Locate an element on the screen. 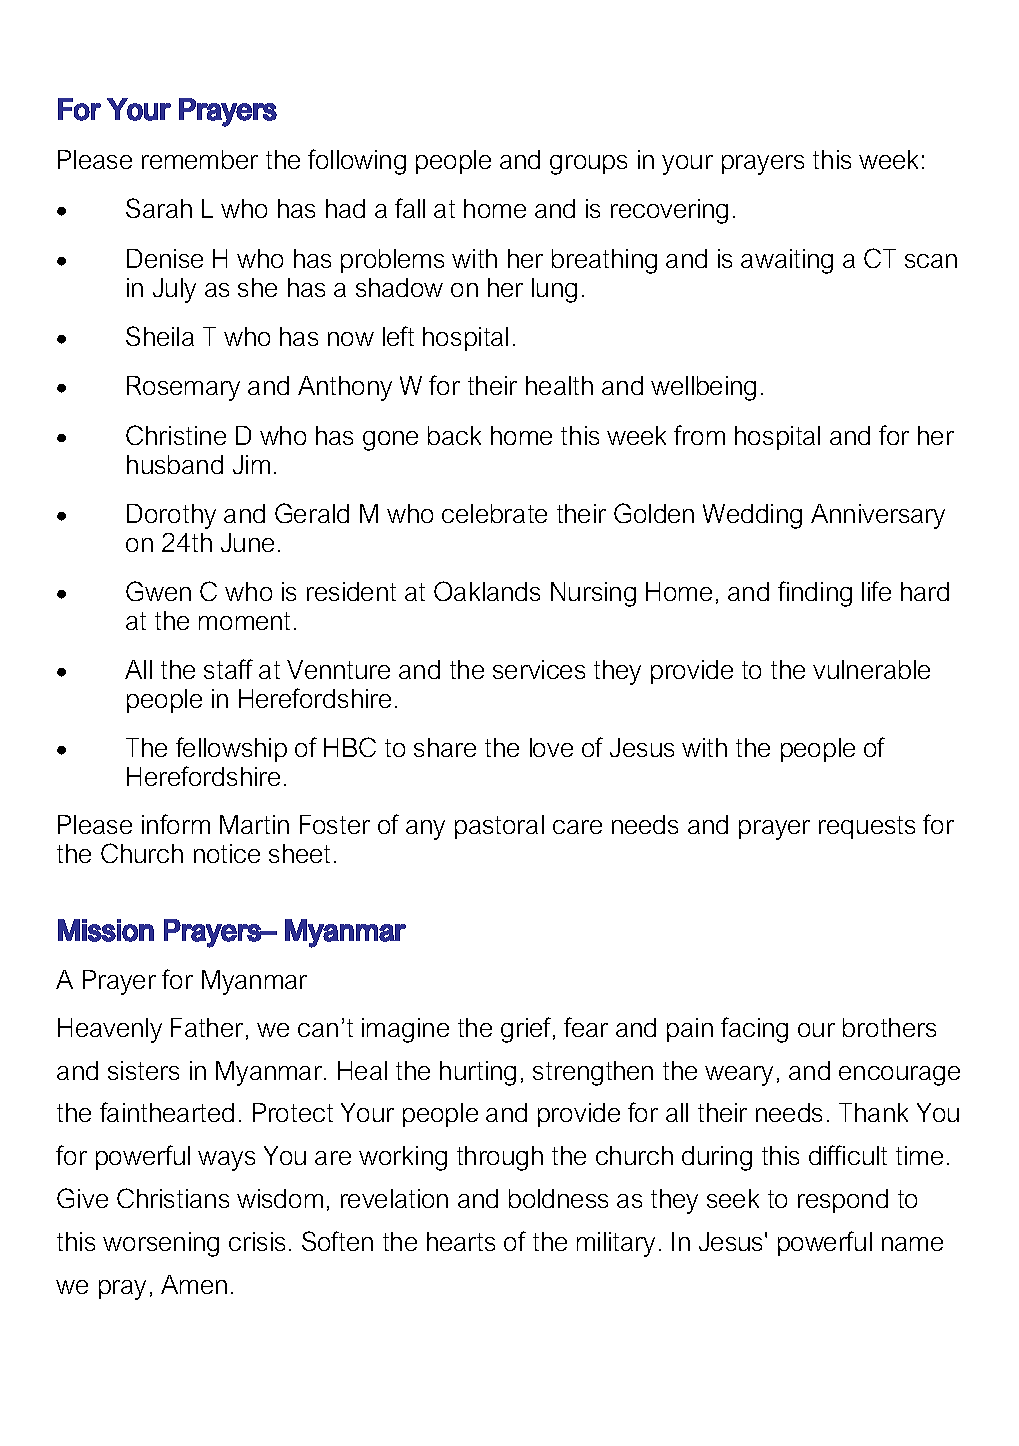 This screenshot has height=1446, width=1019. worsening is located at coordinates (161, 1244).
